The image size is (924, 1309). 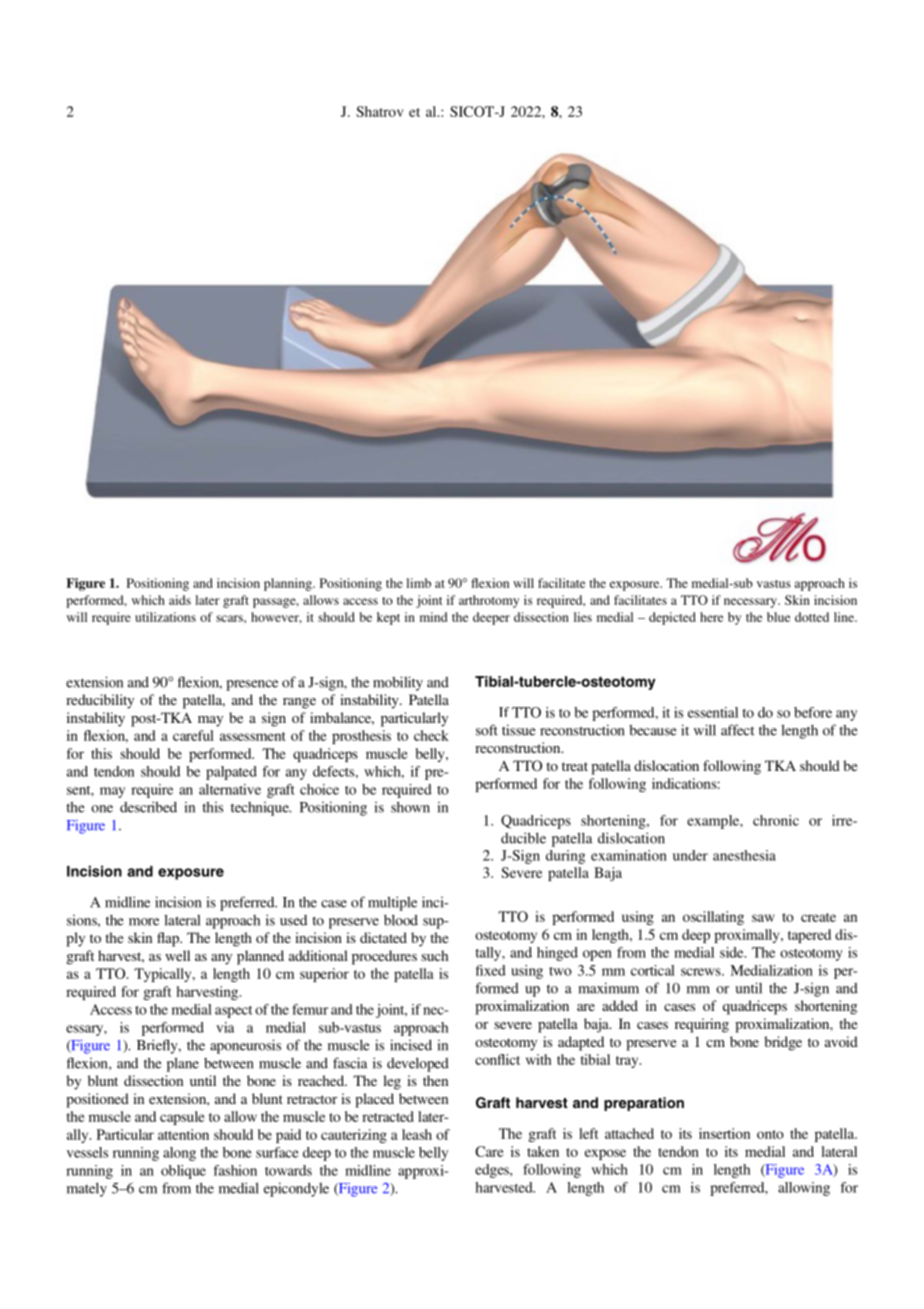 What do you see at coordinates (778, 617) in the screenshot?
I see `blue` at bounding box center [778, 617].
